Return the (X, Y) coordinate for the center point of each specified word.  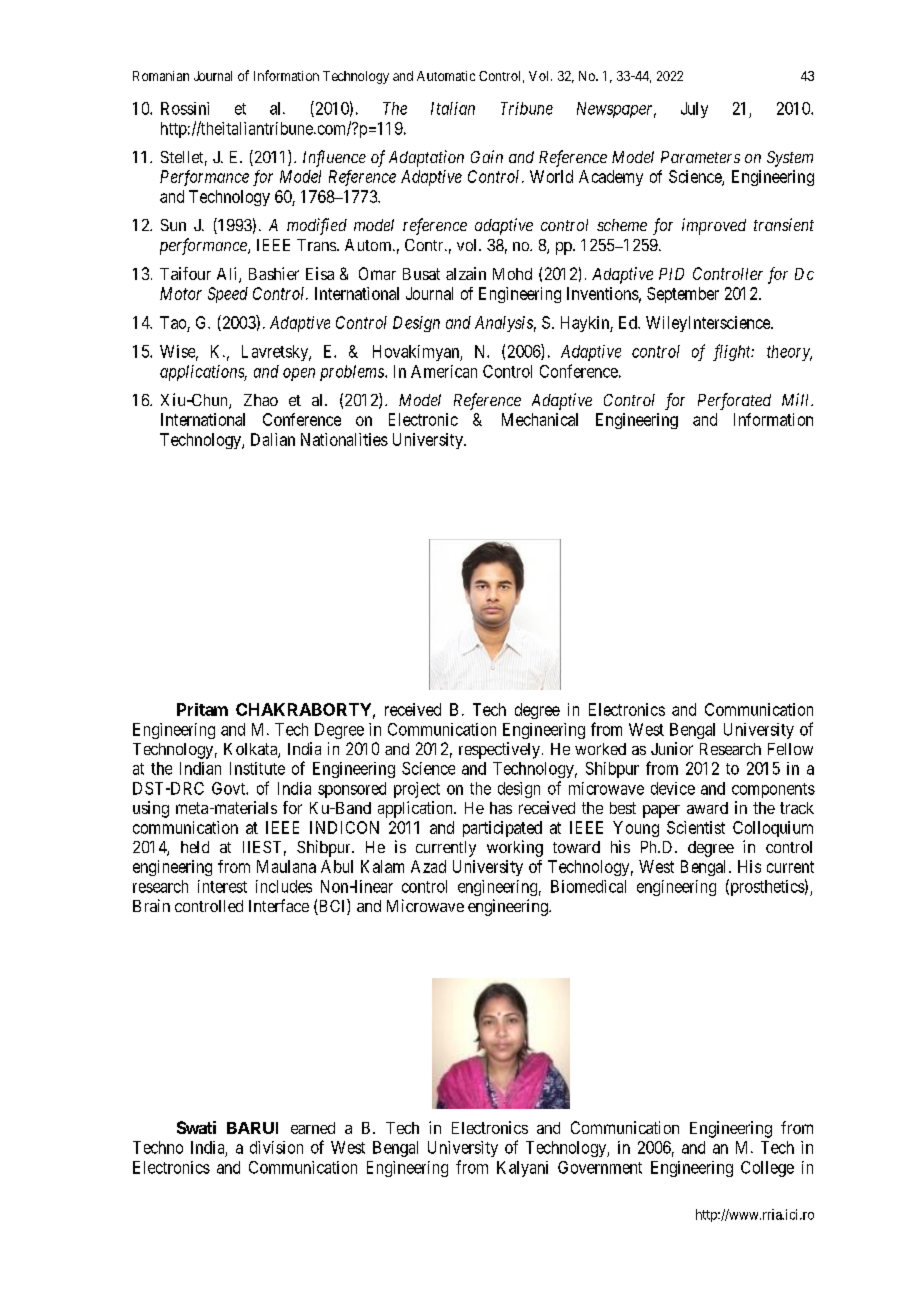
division (276, 1147)
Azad (428, 866)
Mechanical (540, 419)
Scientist (696, 827)
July (694, 110)
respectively (499, 750)
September (683, 295)
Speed (228, 295)
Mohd (512, 274)
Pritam (202, 709)
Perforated (734, 401)
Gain (487, 156)
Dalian (273, 439)
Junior (672, 748)
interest (222, 886)
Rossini (185, 108)
